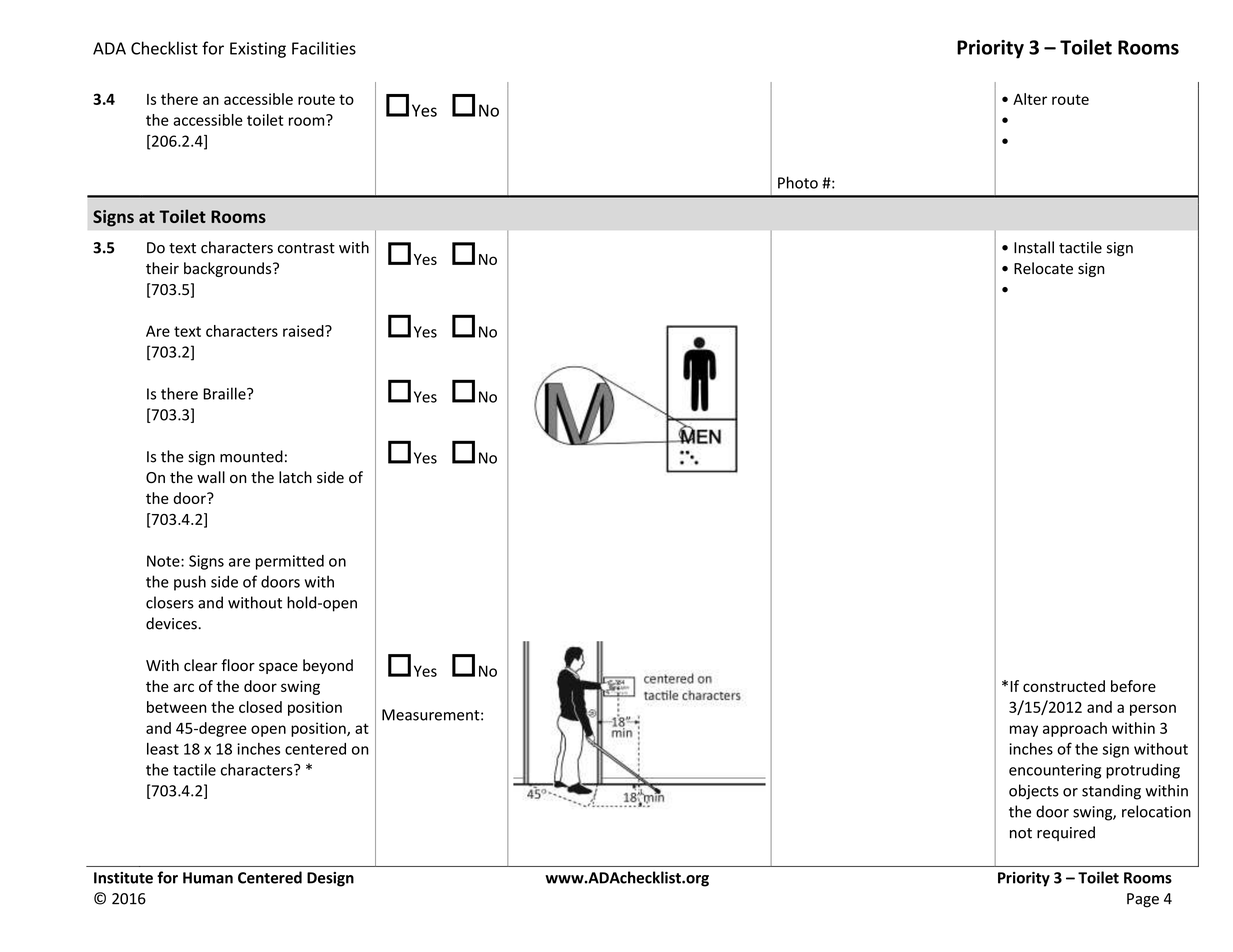  I want to click on constructed, so click(1064, 686).
